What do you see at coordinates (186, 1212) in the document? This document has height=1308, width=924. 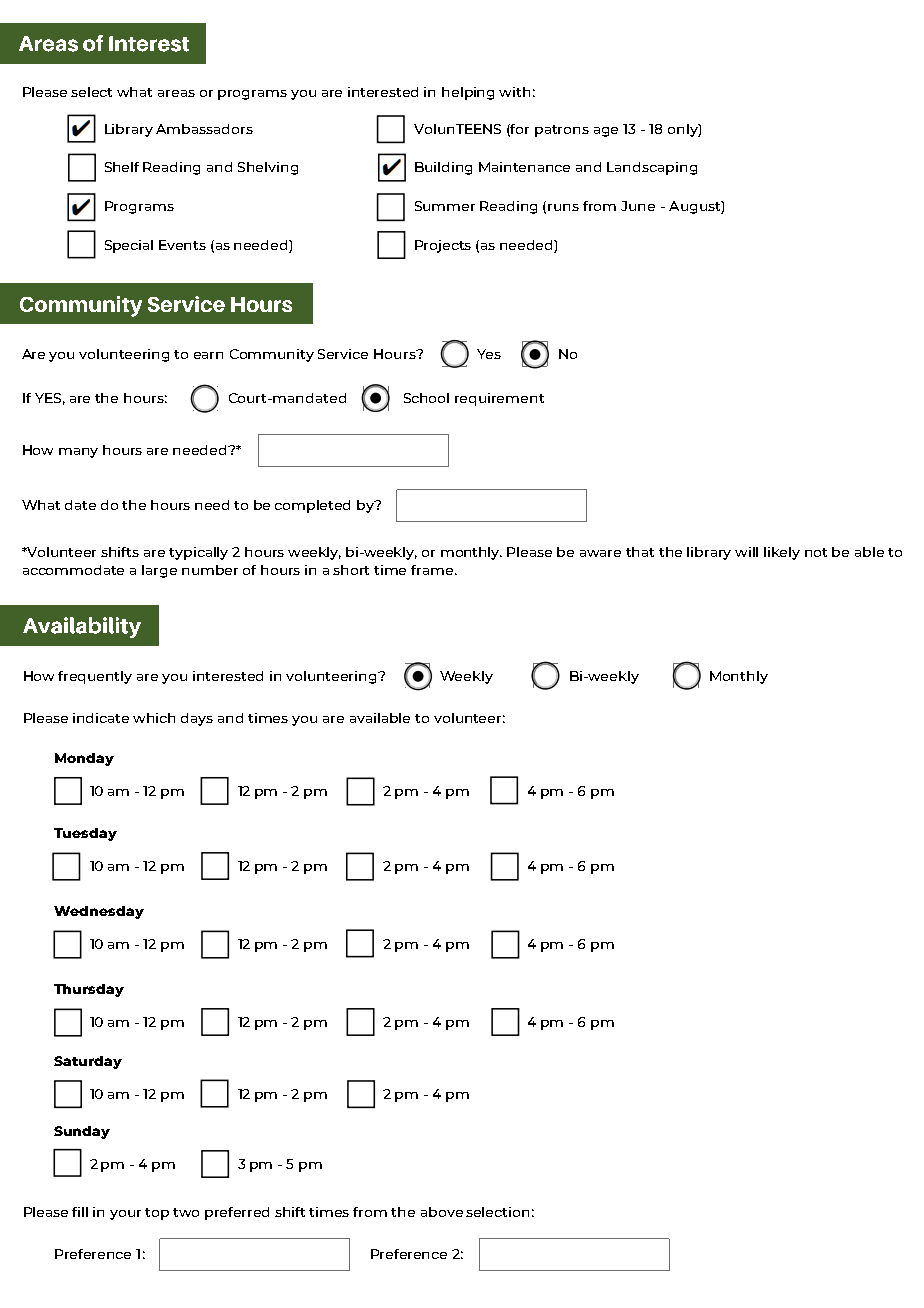 I see `two` at bounding box center [186, 1212].
